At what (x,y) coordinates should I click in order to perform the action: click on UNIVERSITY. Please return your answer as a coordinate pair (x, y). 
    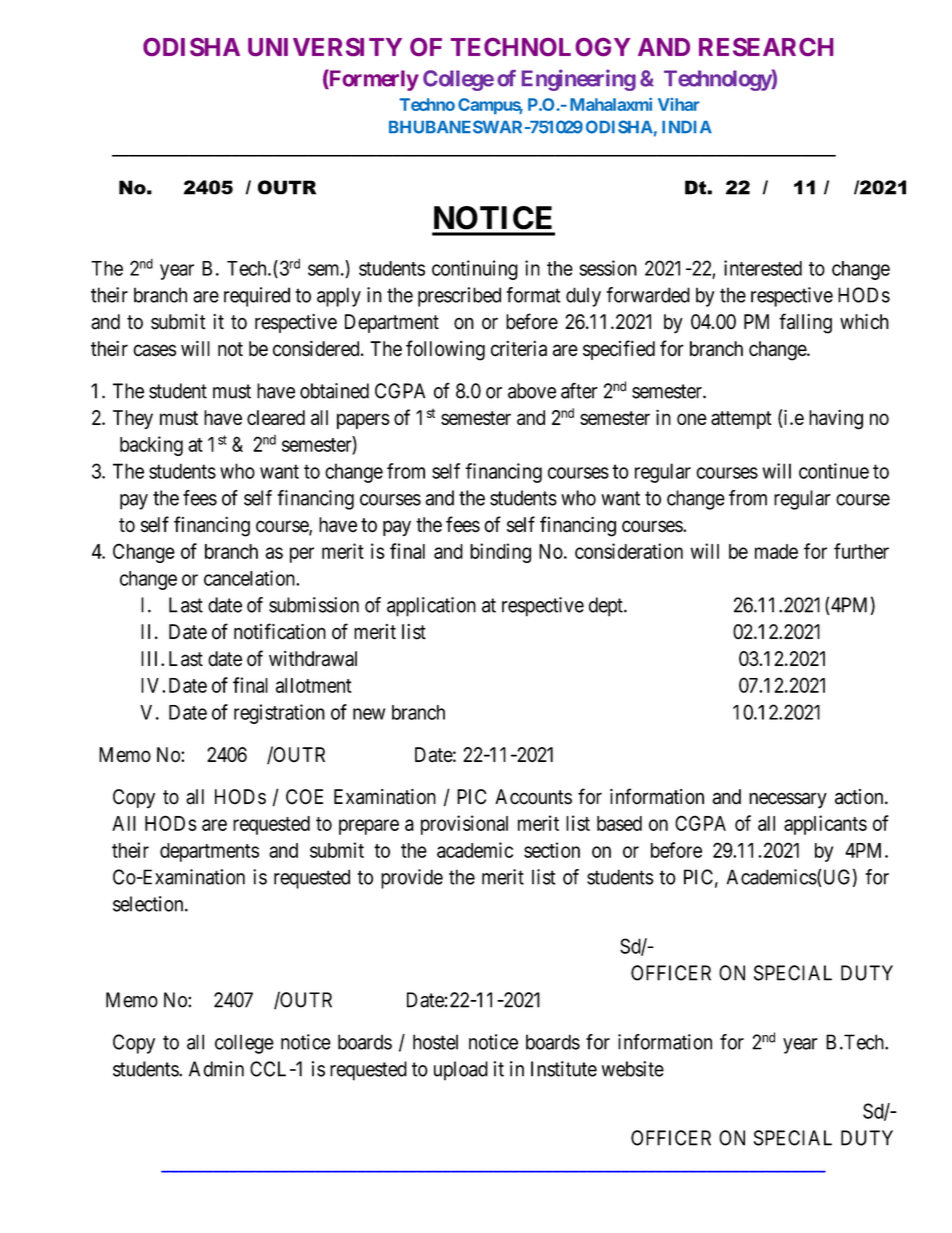
    Looking at the image, I should click on (325, 47).
